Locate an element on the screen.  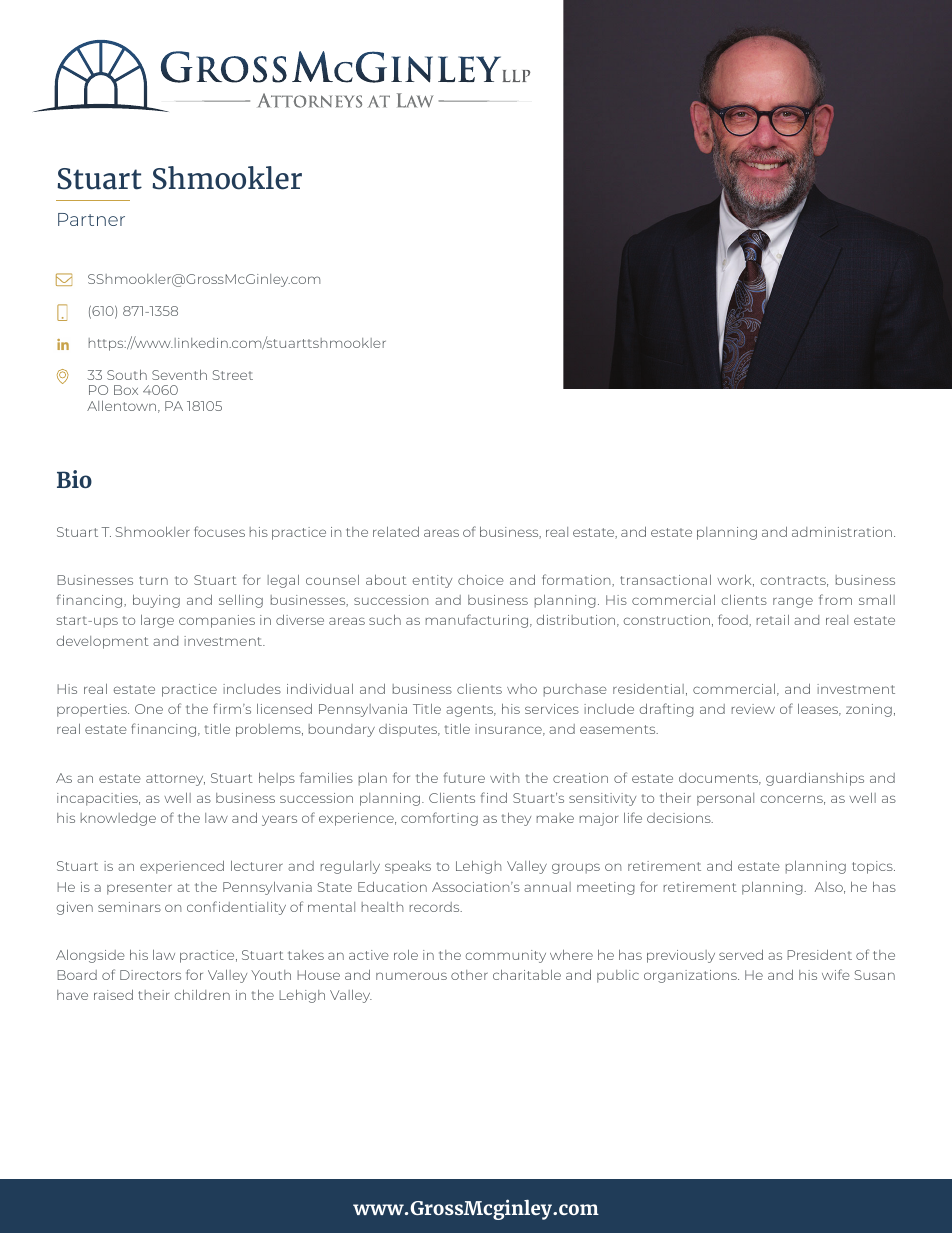
attorney is located at coordinates (175, 780).
